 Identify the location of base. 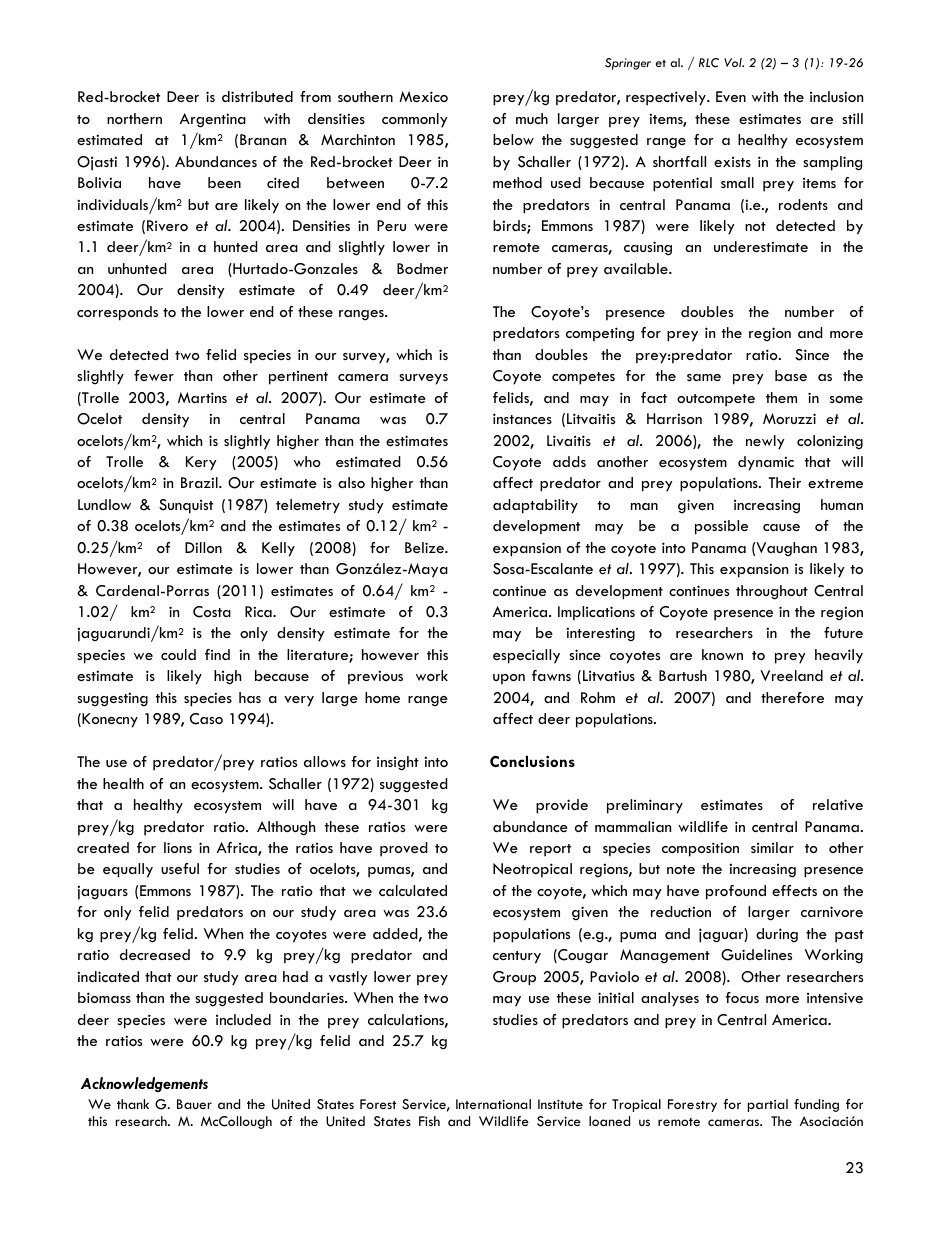
(791, 375).
